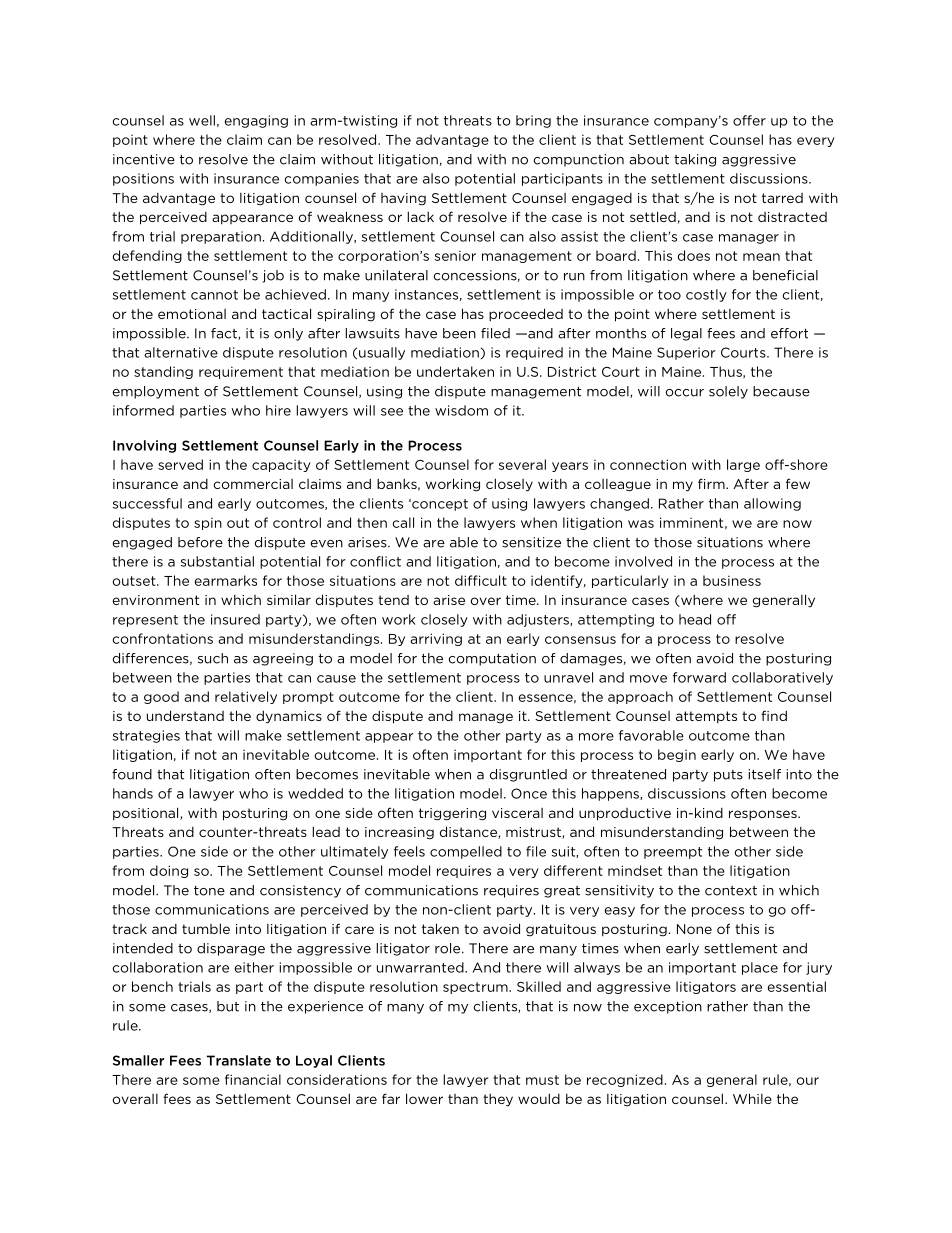 The image size is (952, 1233). What do you see at coordinates (764, 815) in the screenshot?
I see `responses` at bounding box center [764, 815].
